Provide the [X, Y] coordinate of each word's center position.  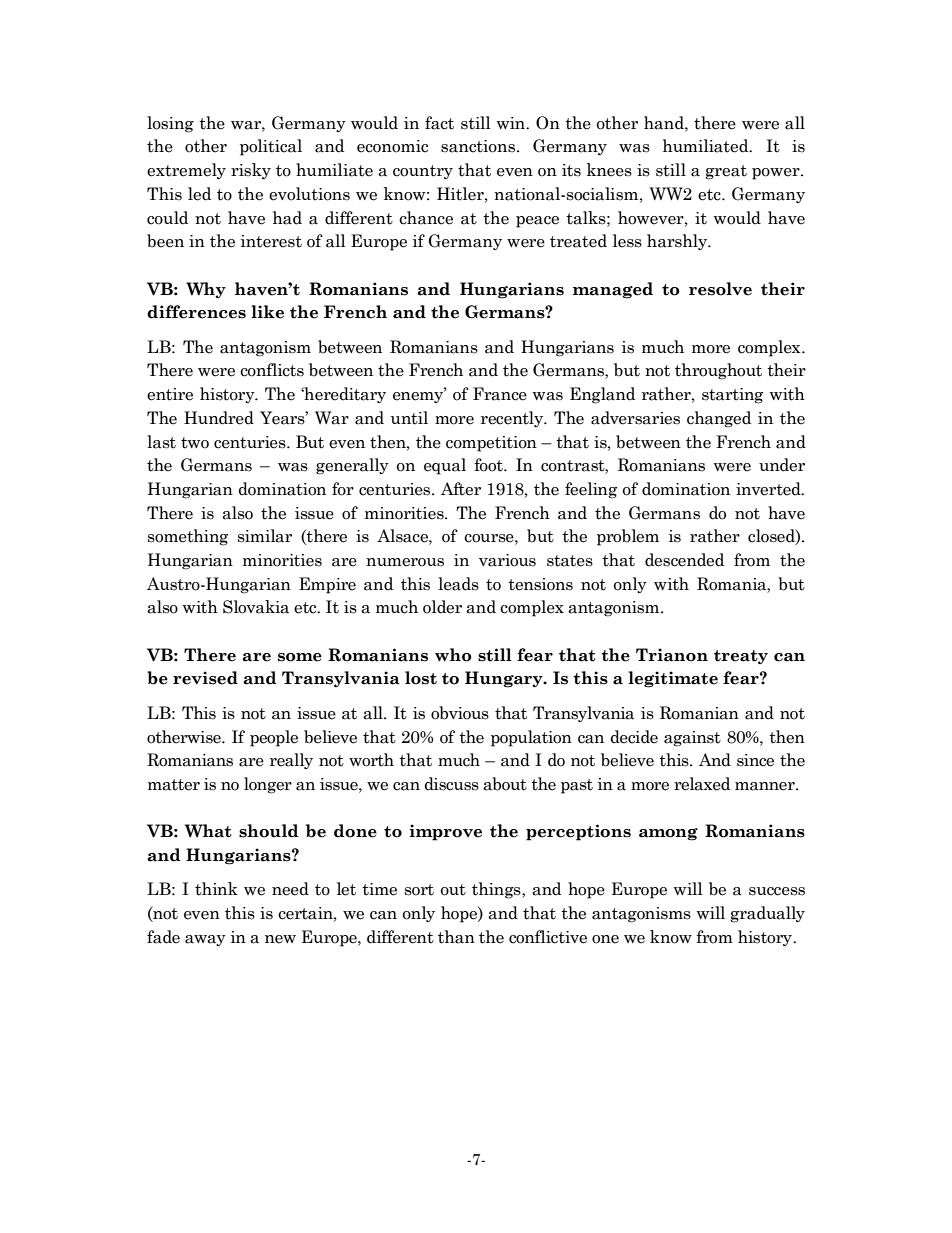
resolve [720, 289]
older [442, 607]
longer [268, 785]
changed [719, 419]
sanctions [479, 146]
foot [489, 465]
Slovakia [256, 607]
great [726, 172]
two [195, 443]
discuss [451, 784]
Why [206, 290]
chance [426, 218]
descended [684, 560]
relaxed [702, 784]
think [216, 889]
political [271, 147]
